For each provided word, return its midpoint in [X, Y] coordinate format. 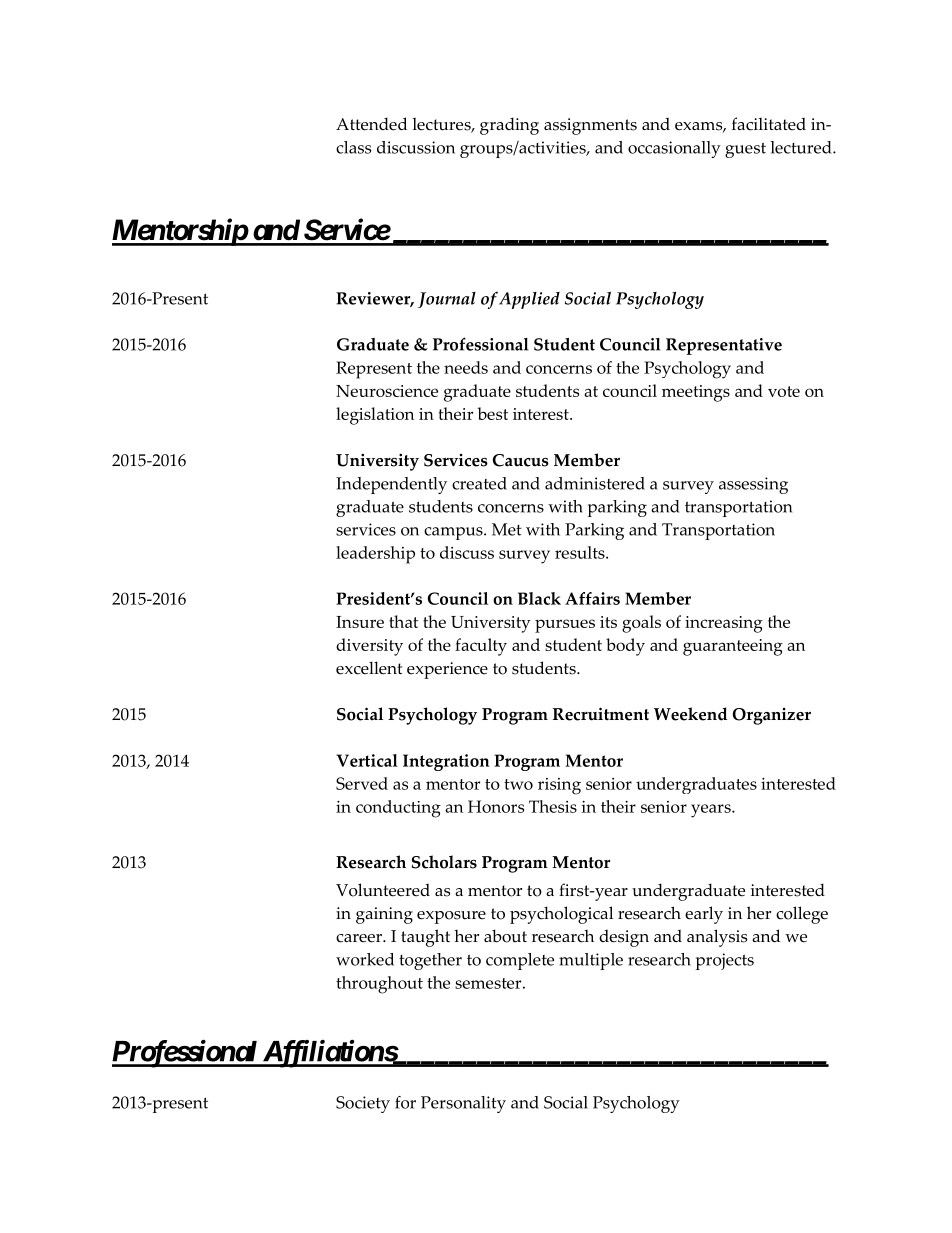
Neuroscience [387, 391]
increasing [724, 624]
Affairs [592, 598]
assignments [590, 126]
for [405, 1102]
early [704, 915]
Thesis [553, 806]
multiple [591, 961]
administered [595, 483]
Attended [371, 124]
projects [725, 961]
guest [745, 150]
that [403, 621]
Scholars [444, 862]
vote [784, 391]
